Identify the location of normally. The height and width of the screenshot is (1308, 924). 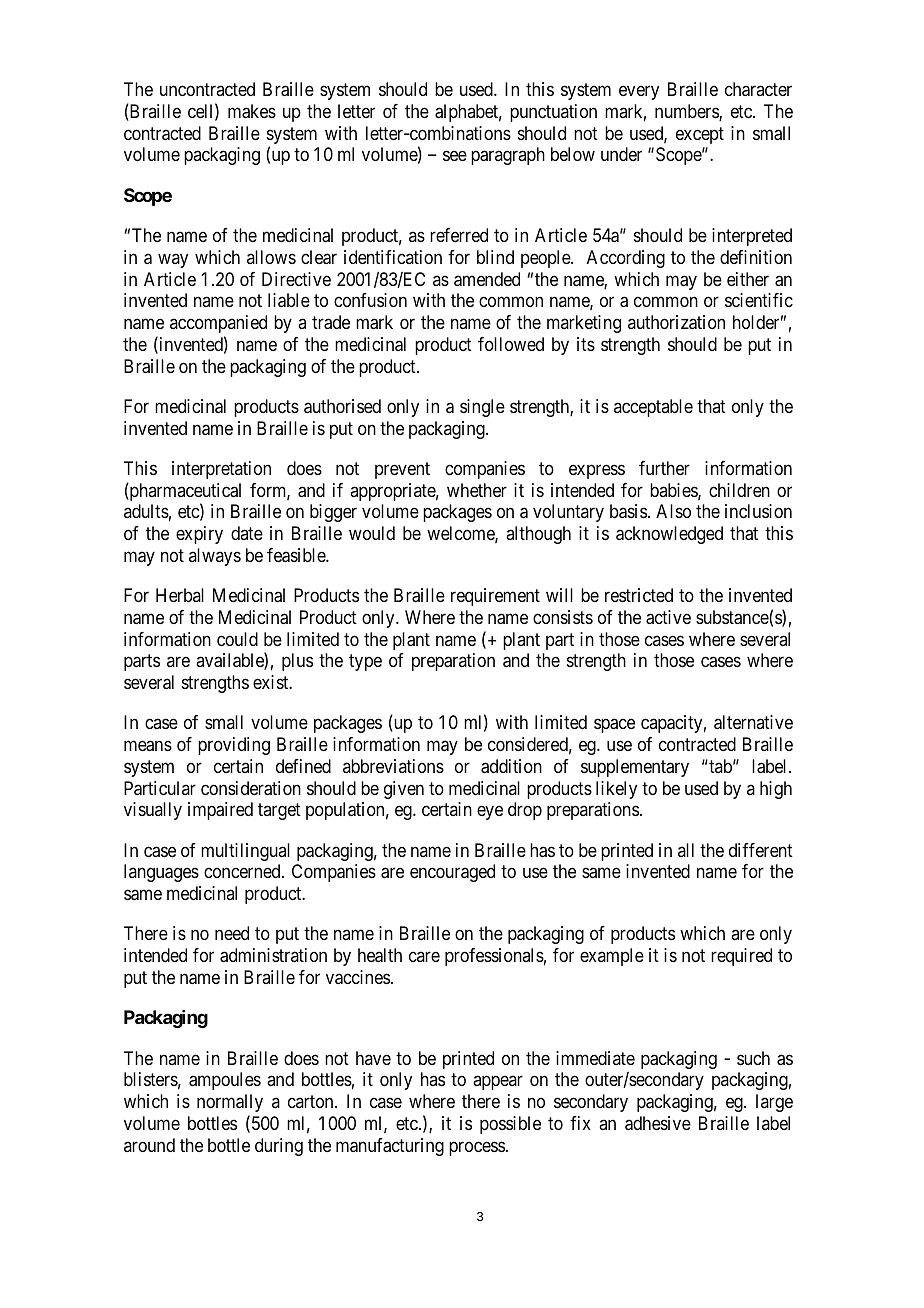
(230, 1103).
